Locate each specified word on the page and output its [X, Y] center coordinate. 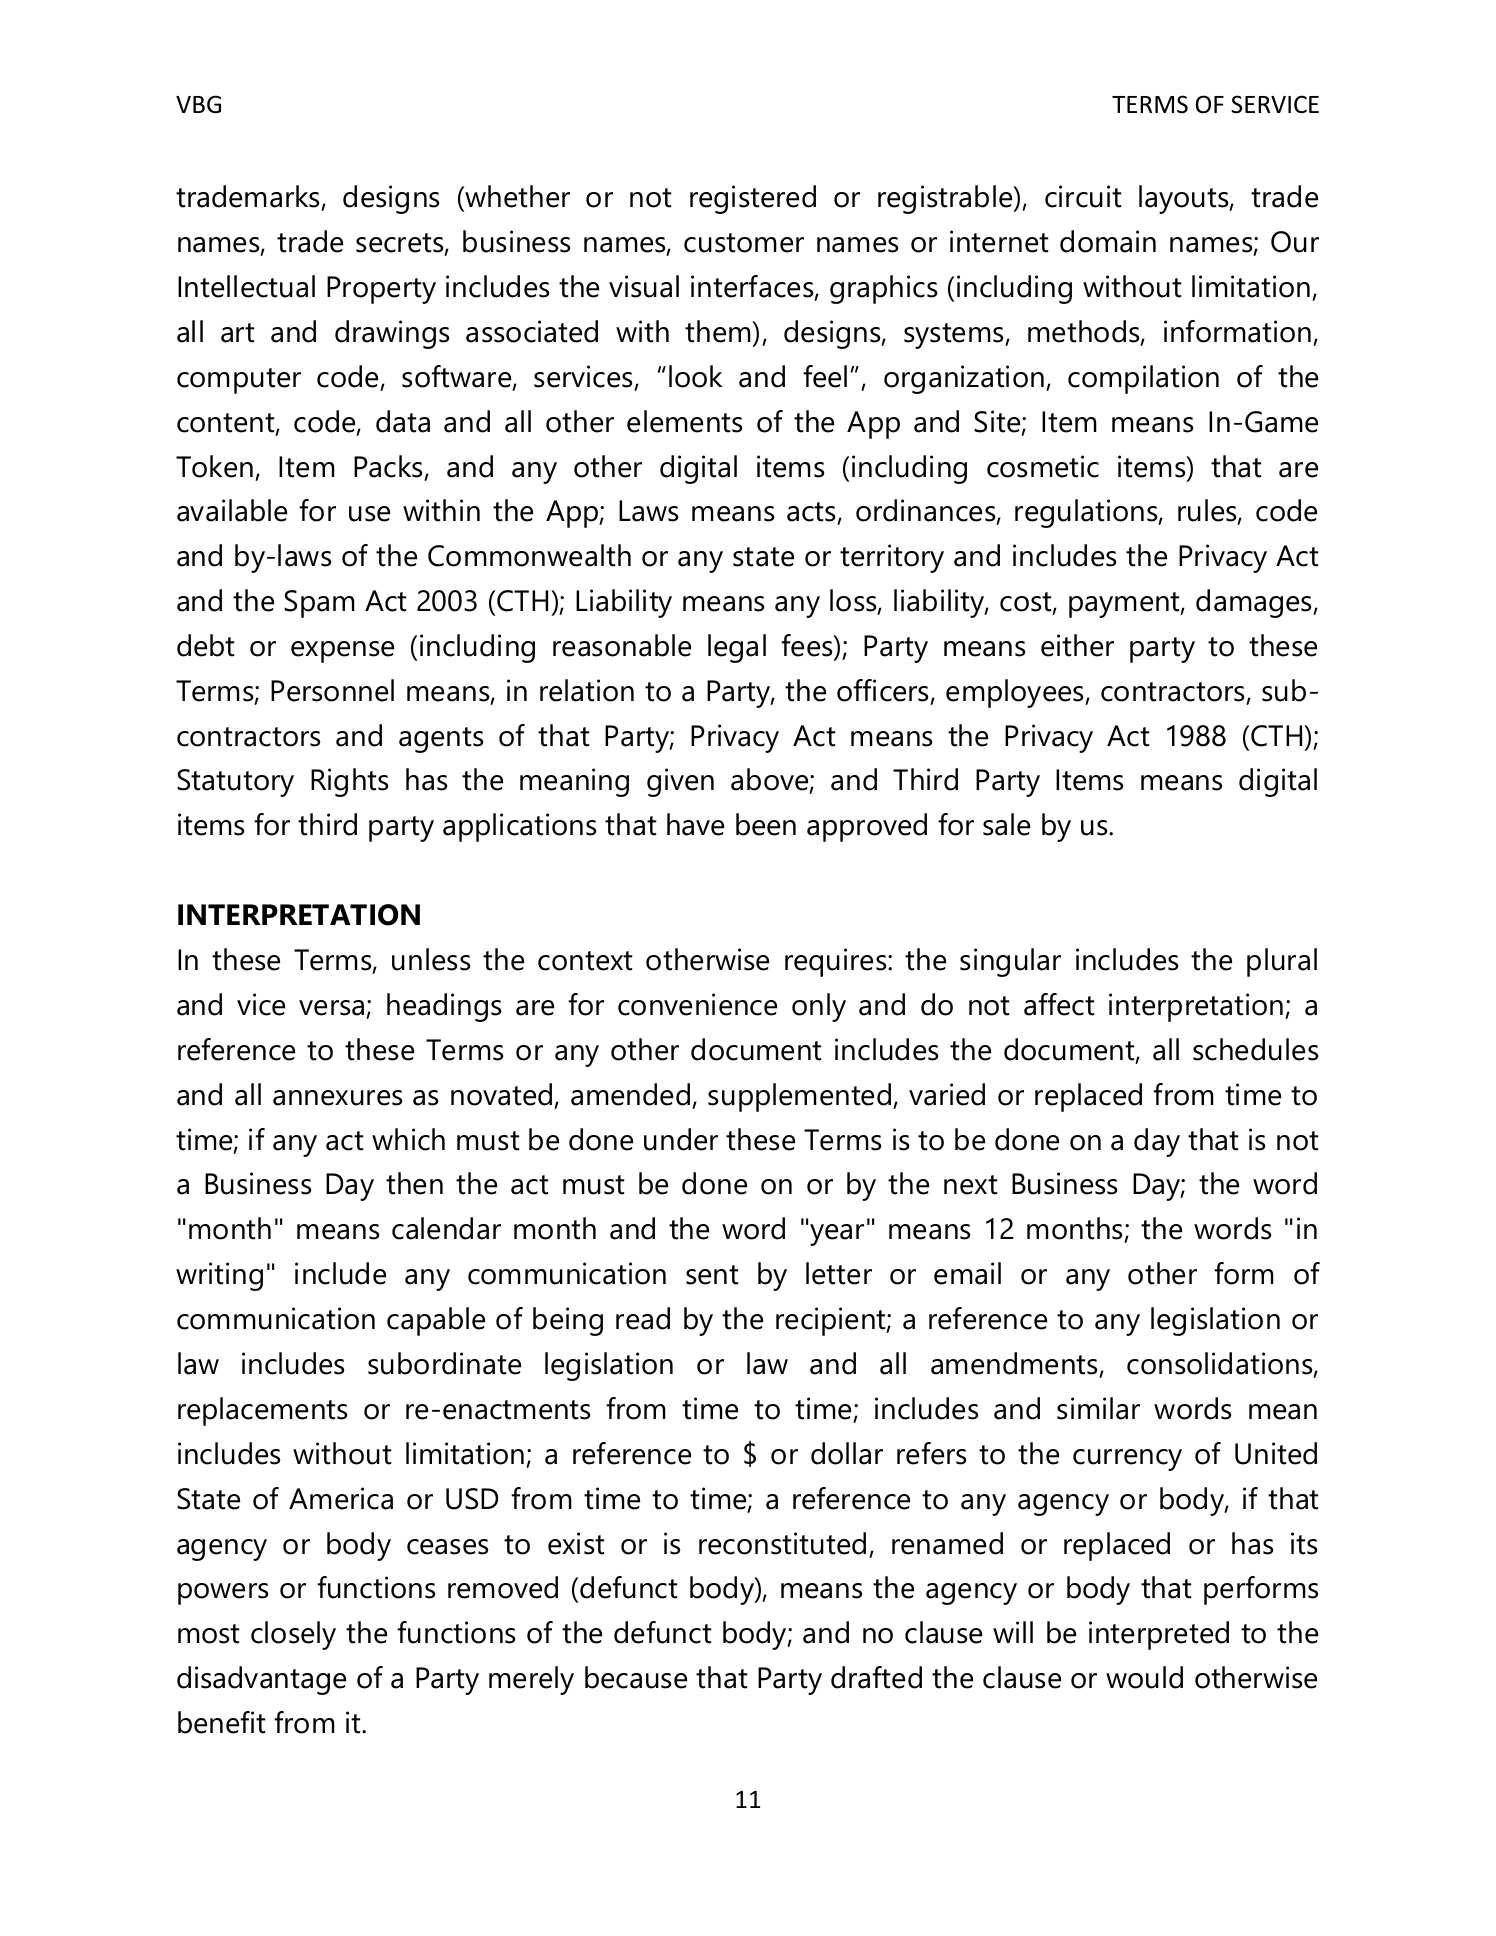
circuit [1083, 196]
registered [753, 199]
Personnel [332, 690]
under [681, 1139]
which [408, 1139]
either [1077, 645]
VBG [198, 104]
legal [737, 648]
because [636, 1677]
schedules [1255, 1049]
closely [293, 1635]
